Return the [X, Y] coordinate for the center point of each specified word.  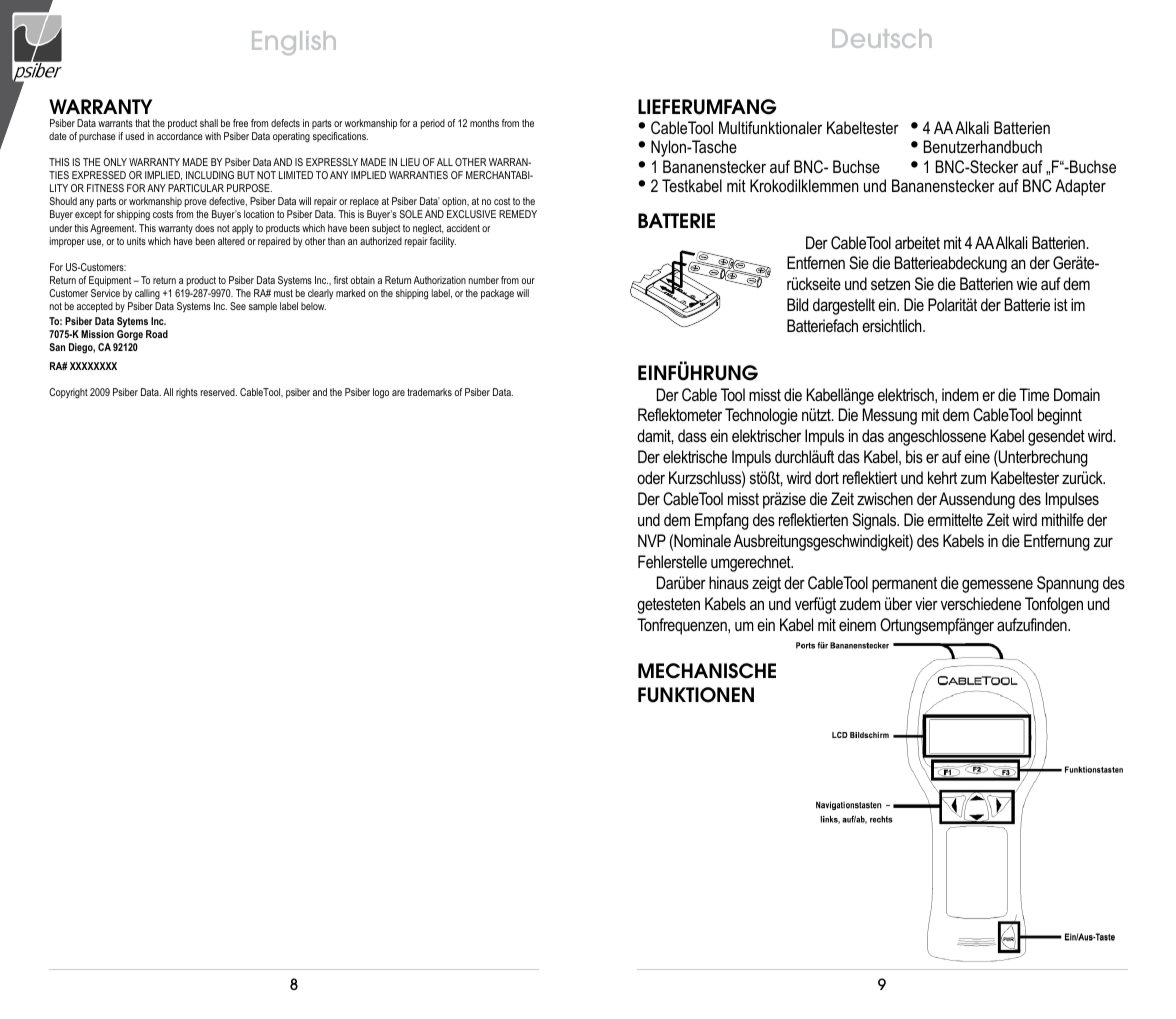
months [484, 123]
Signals [875, 521]
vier [926, 603]
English [294, 43]
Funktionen [696, 695]
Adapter [1080, 187]
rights [187, 393]
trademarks [429, 392]
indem [960, 394]
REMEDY [518, 214]
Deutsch [881, 38]
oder [651, 477]
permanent [904, 585]
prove [196, 205]
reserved [219, 392]
